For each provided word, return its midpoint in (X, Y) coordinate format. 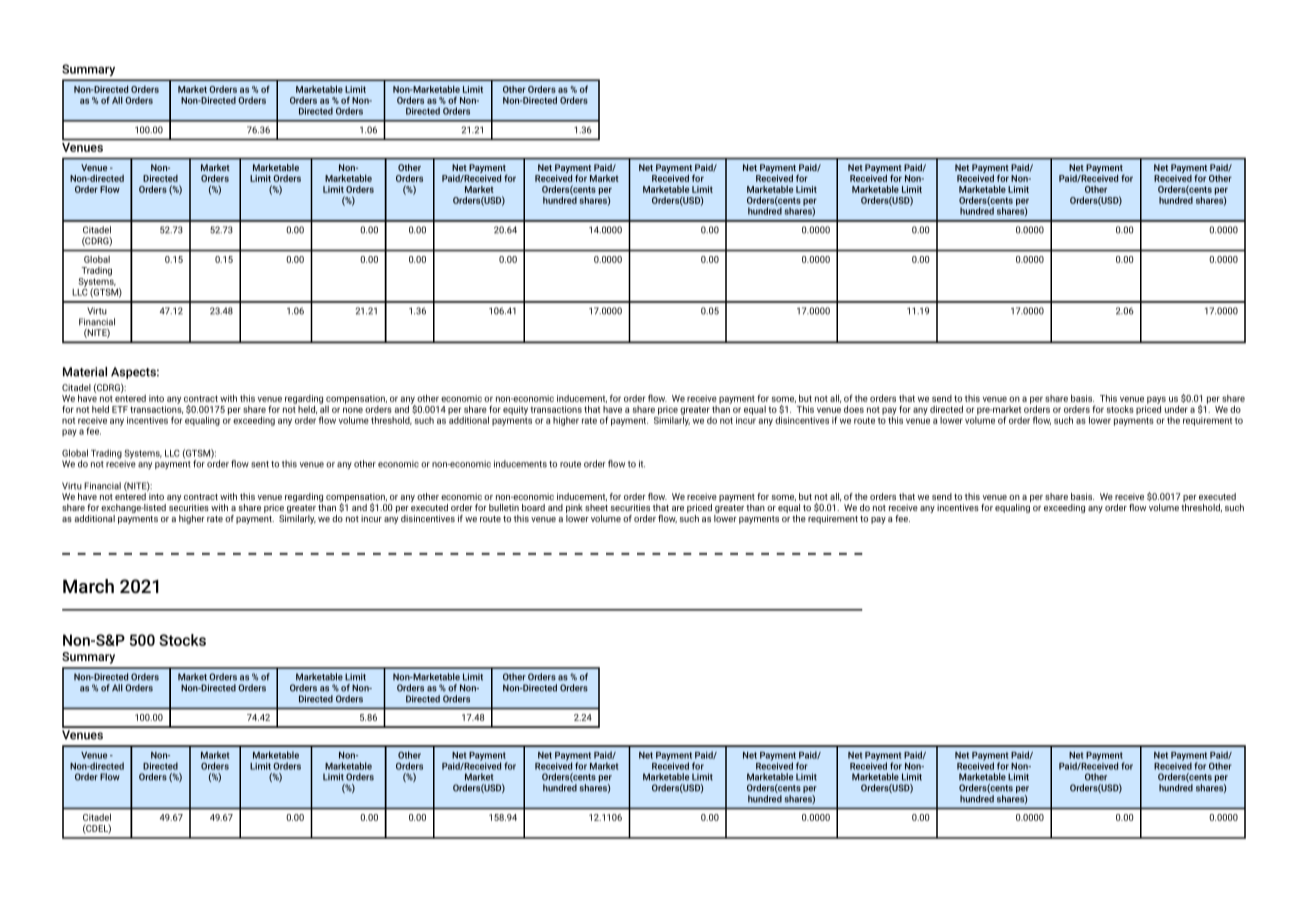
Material (85, 372)
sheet (596, 507)
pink (574, 508)
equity (515, 410)
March (88, 586)
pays (1156, 400)
